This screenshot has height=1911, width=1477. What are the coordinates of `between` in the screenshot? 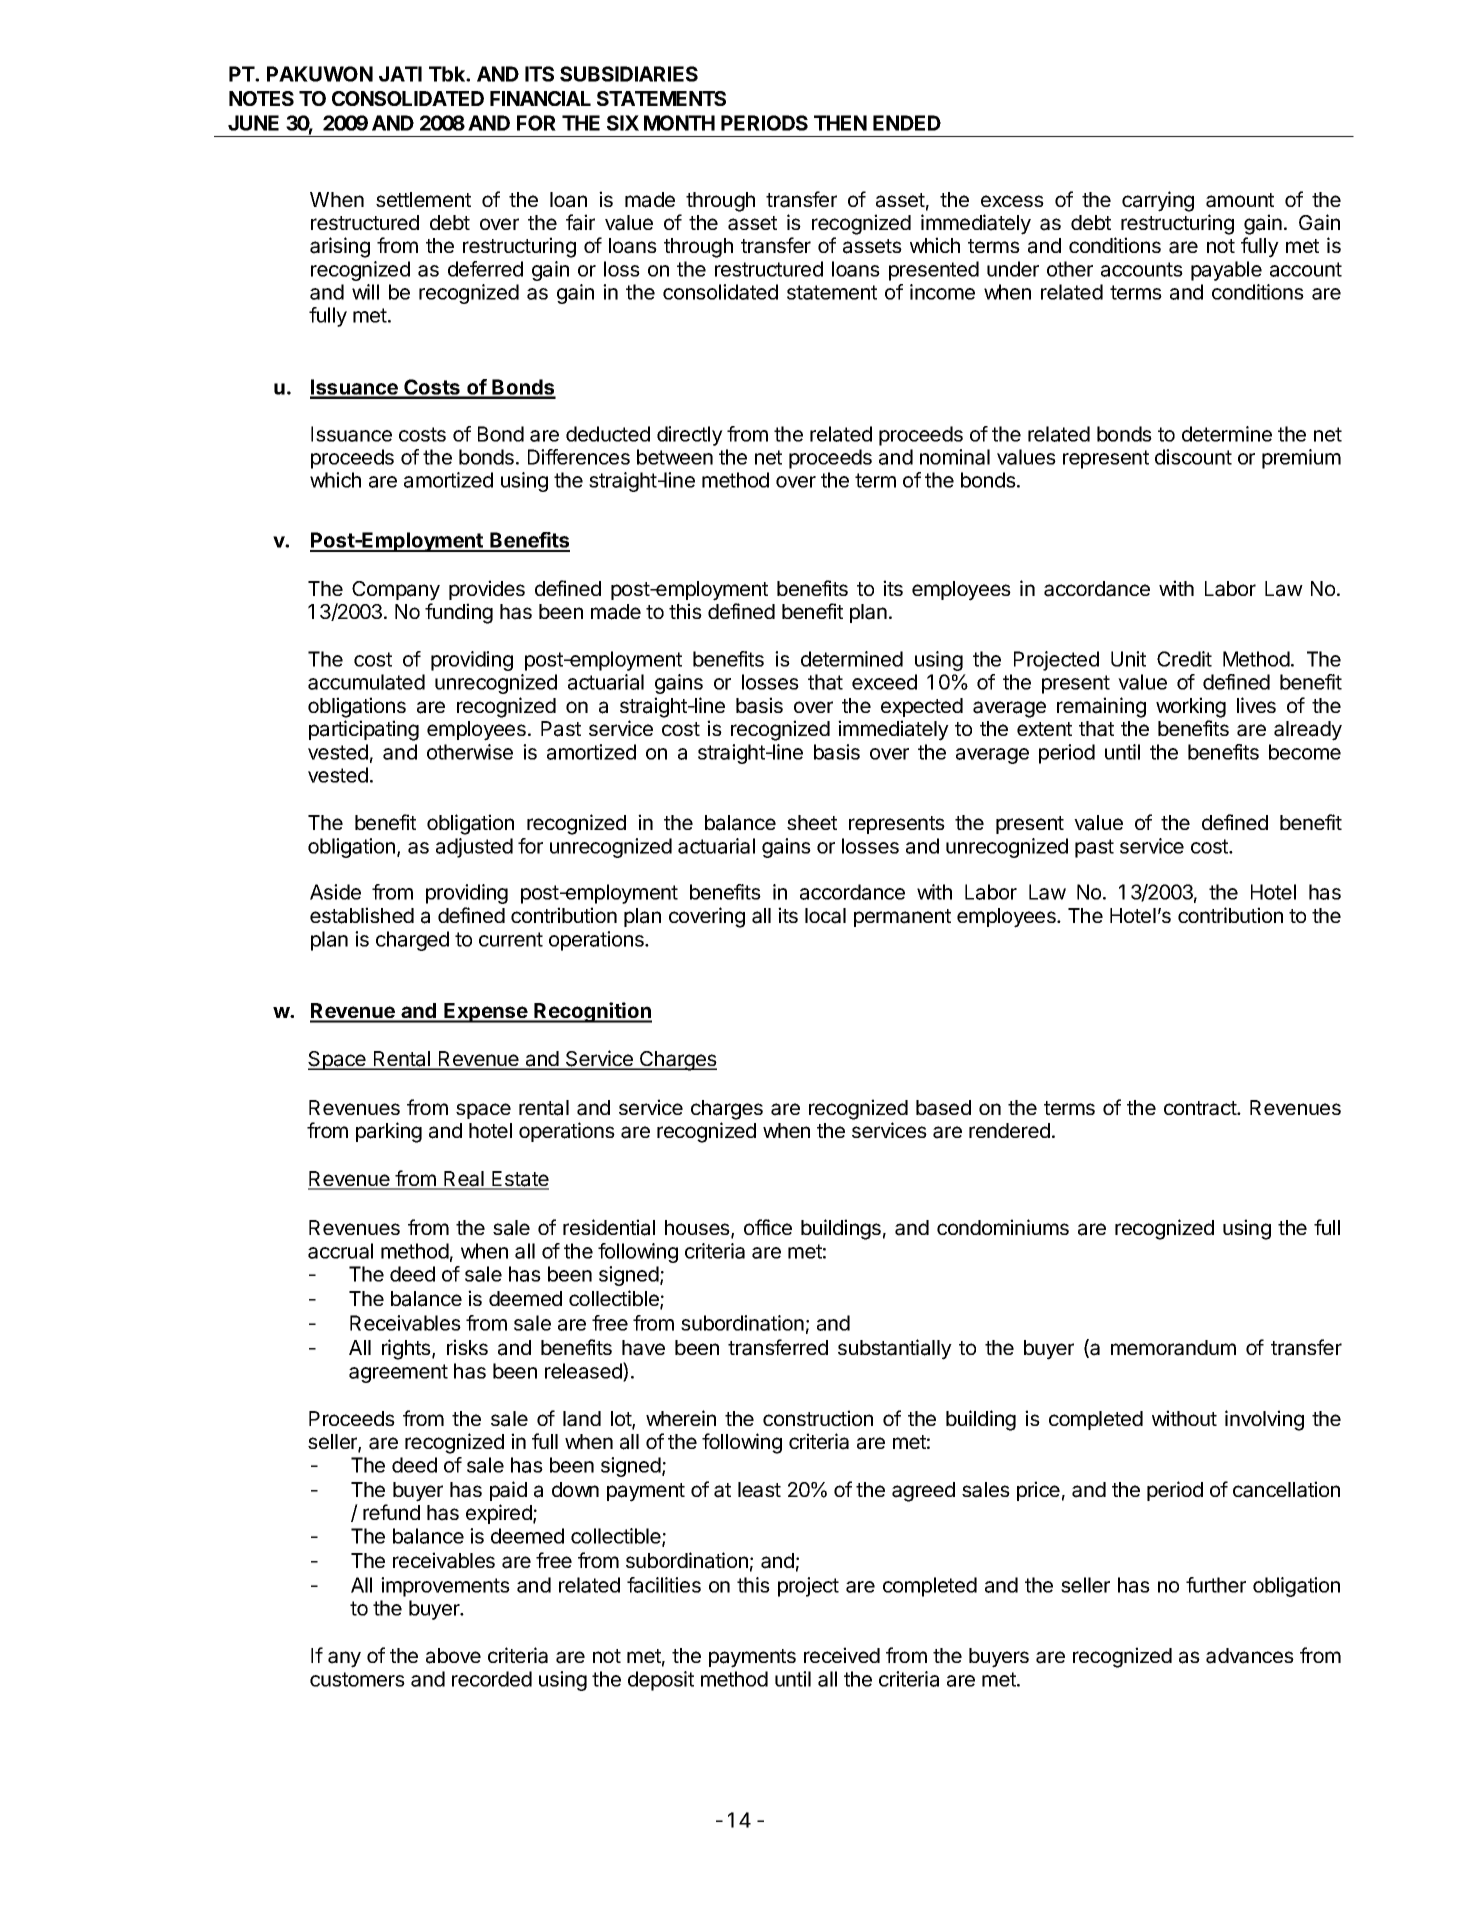 It's located at (675, 457).
